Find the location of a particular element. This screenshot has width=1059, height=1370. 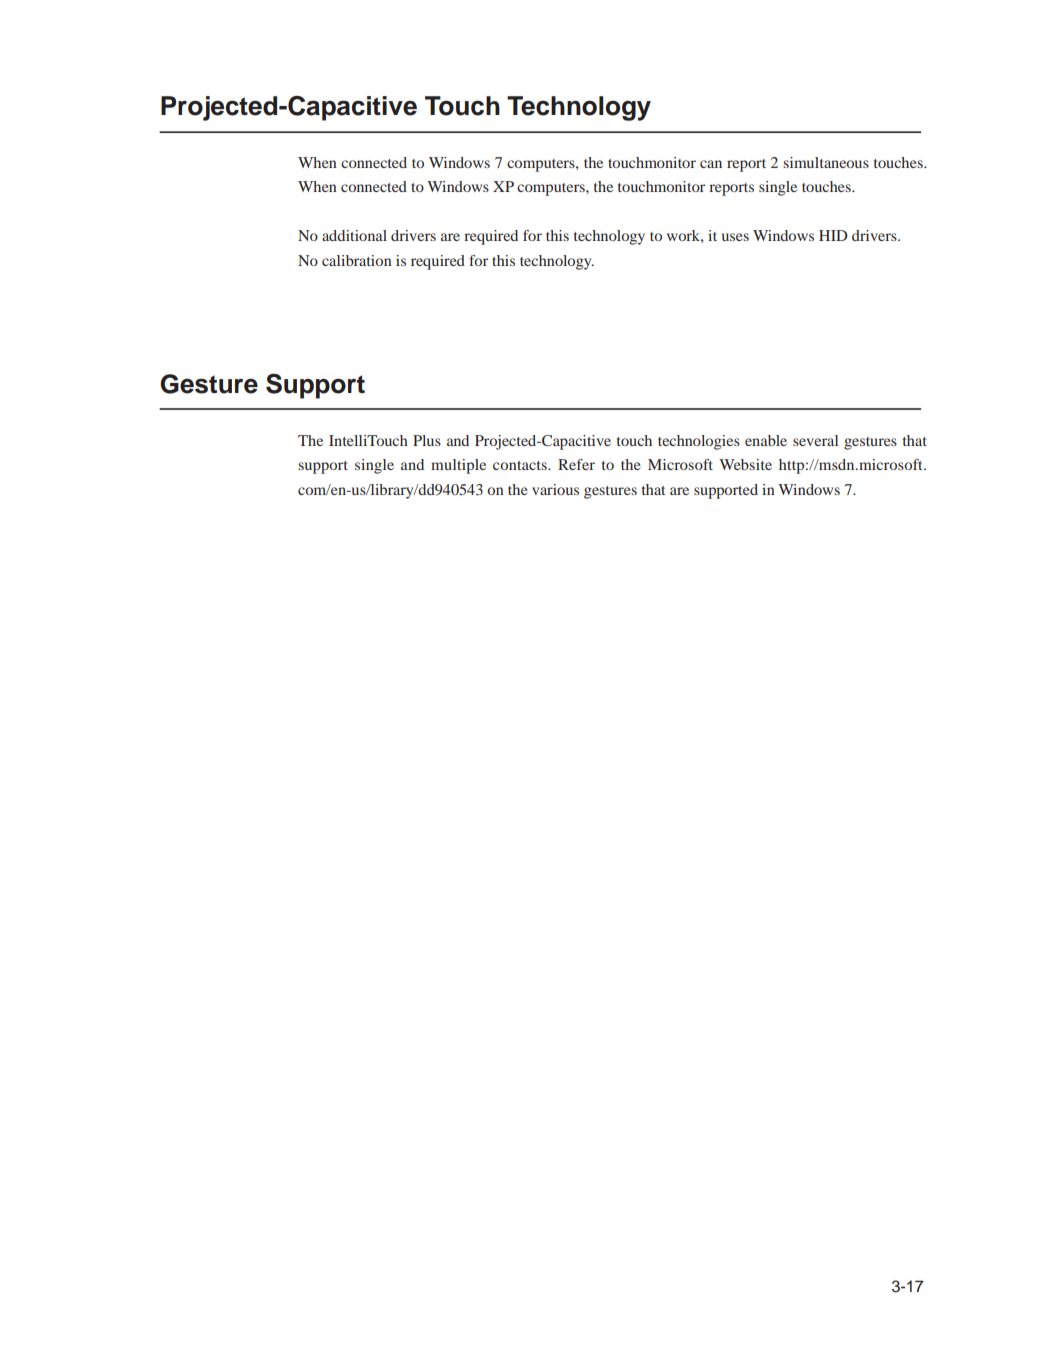

calibration is located at coordinates (357, 260).
